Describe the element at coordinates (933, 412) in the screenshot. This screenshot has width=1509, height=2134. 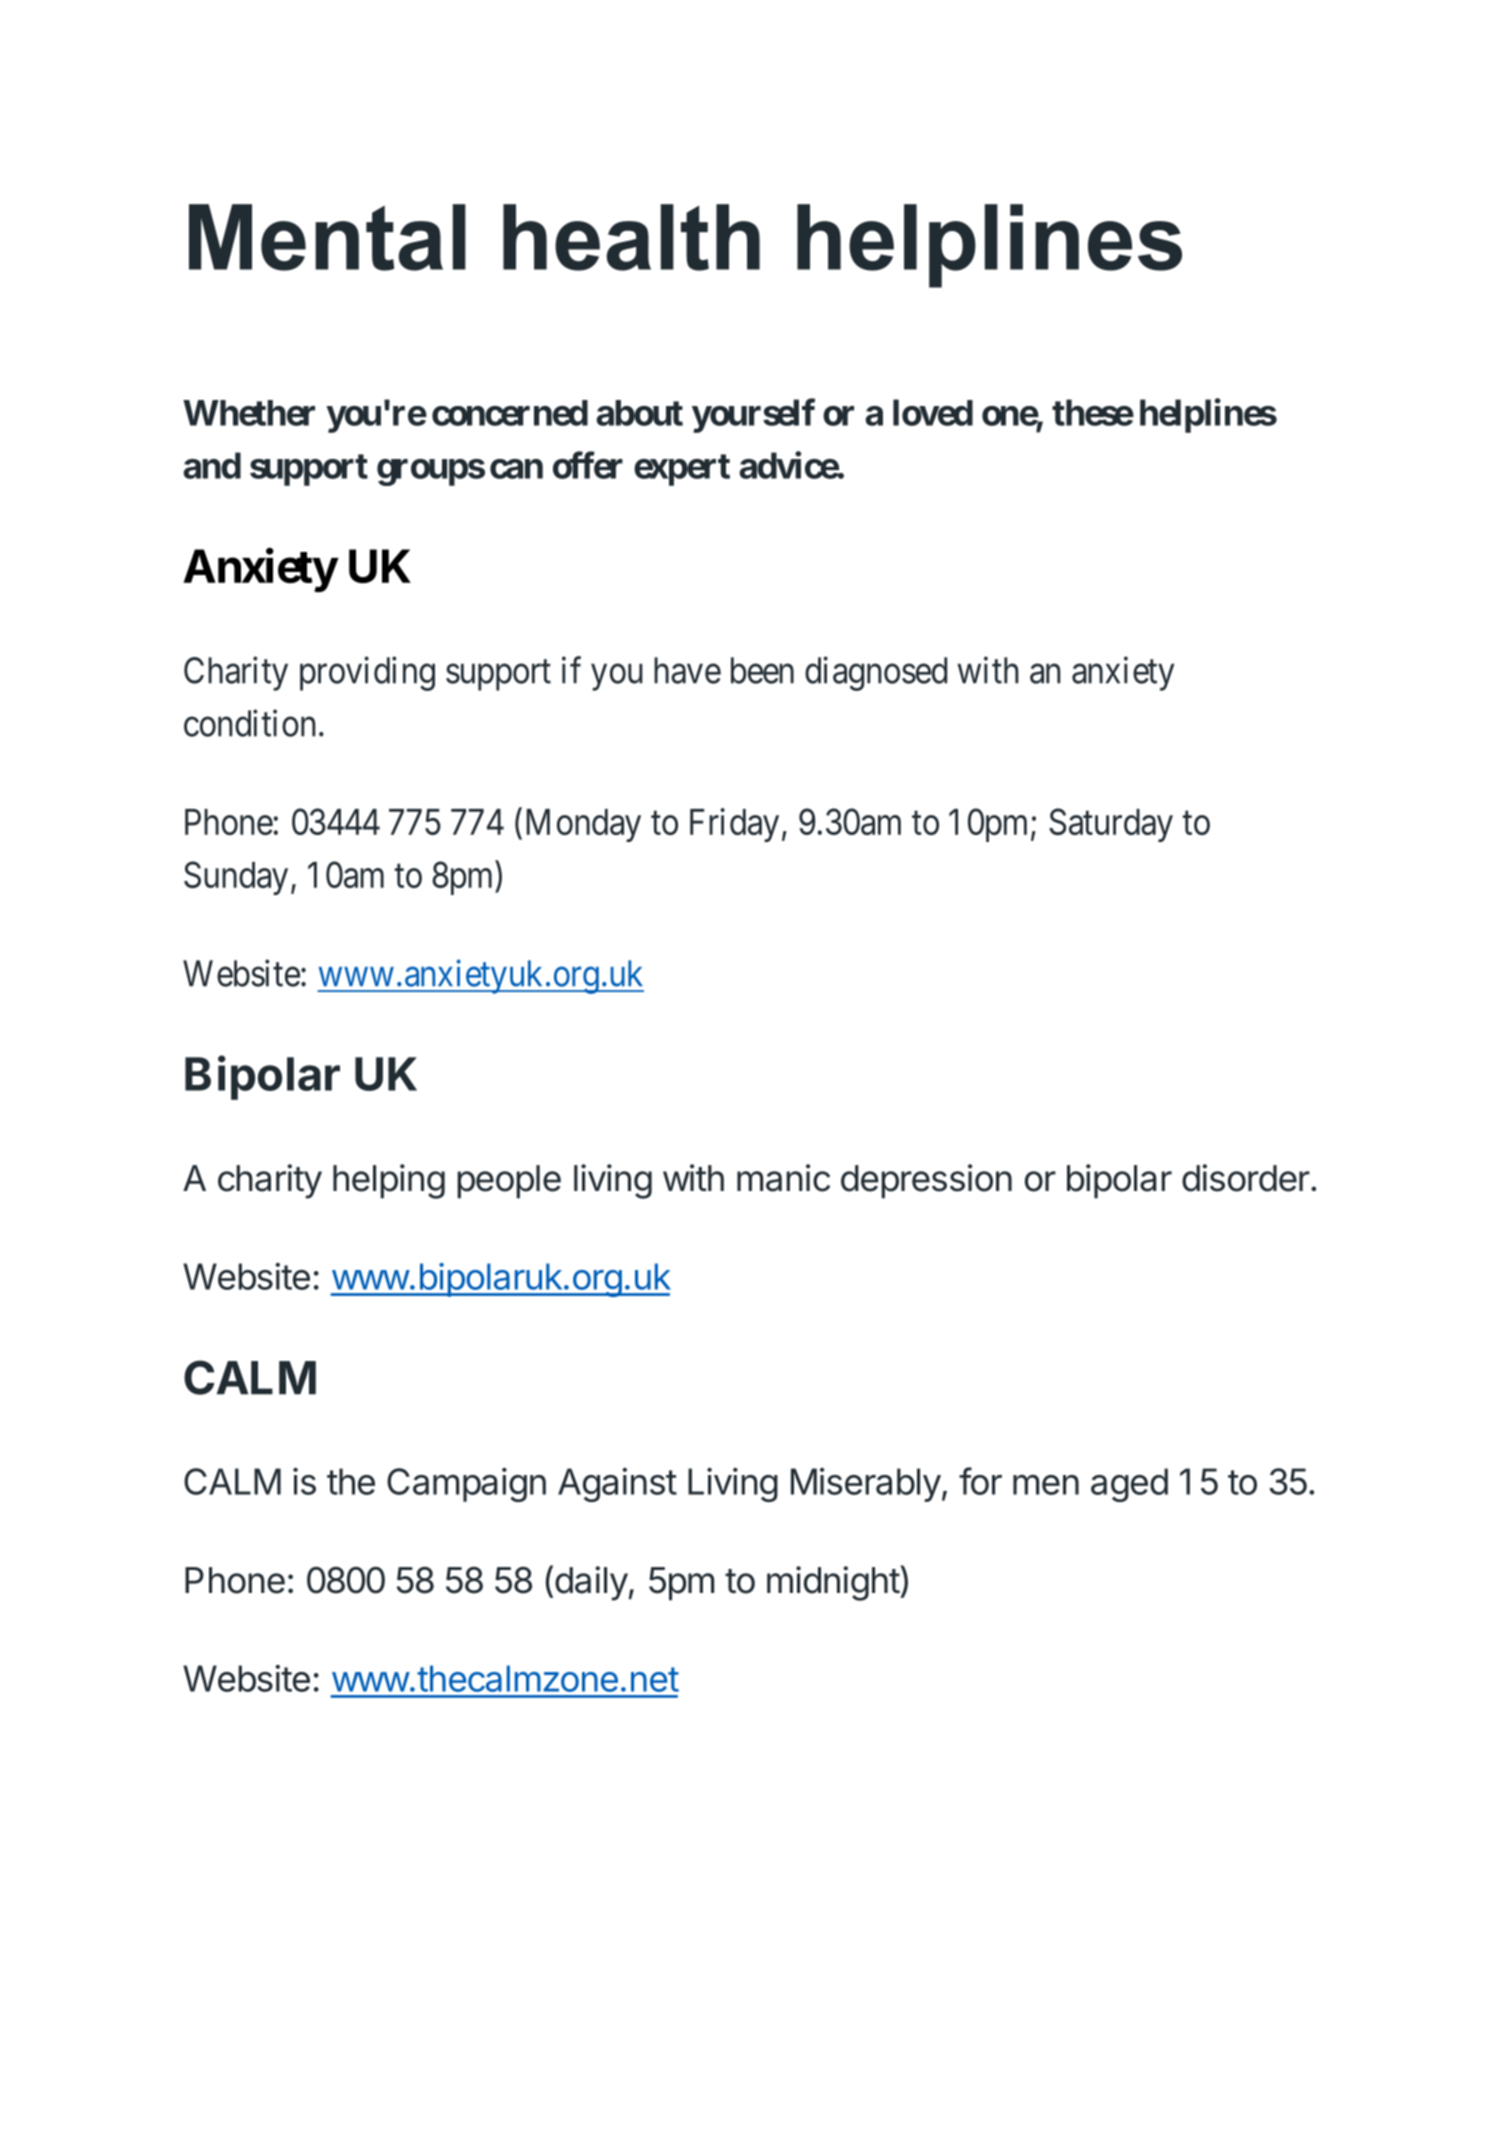
I see `loved` at that location.
